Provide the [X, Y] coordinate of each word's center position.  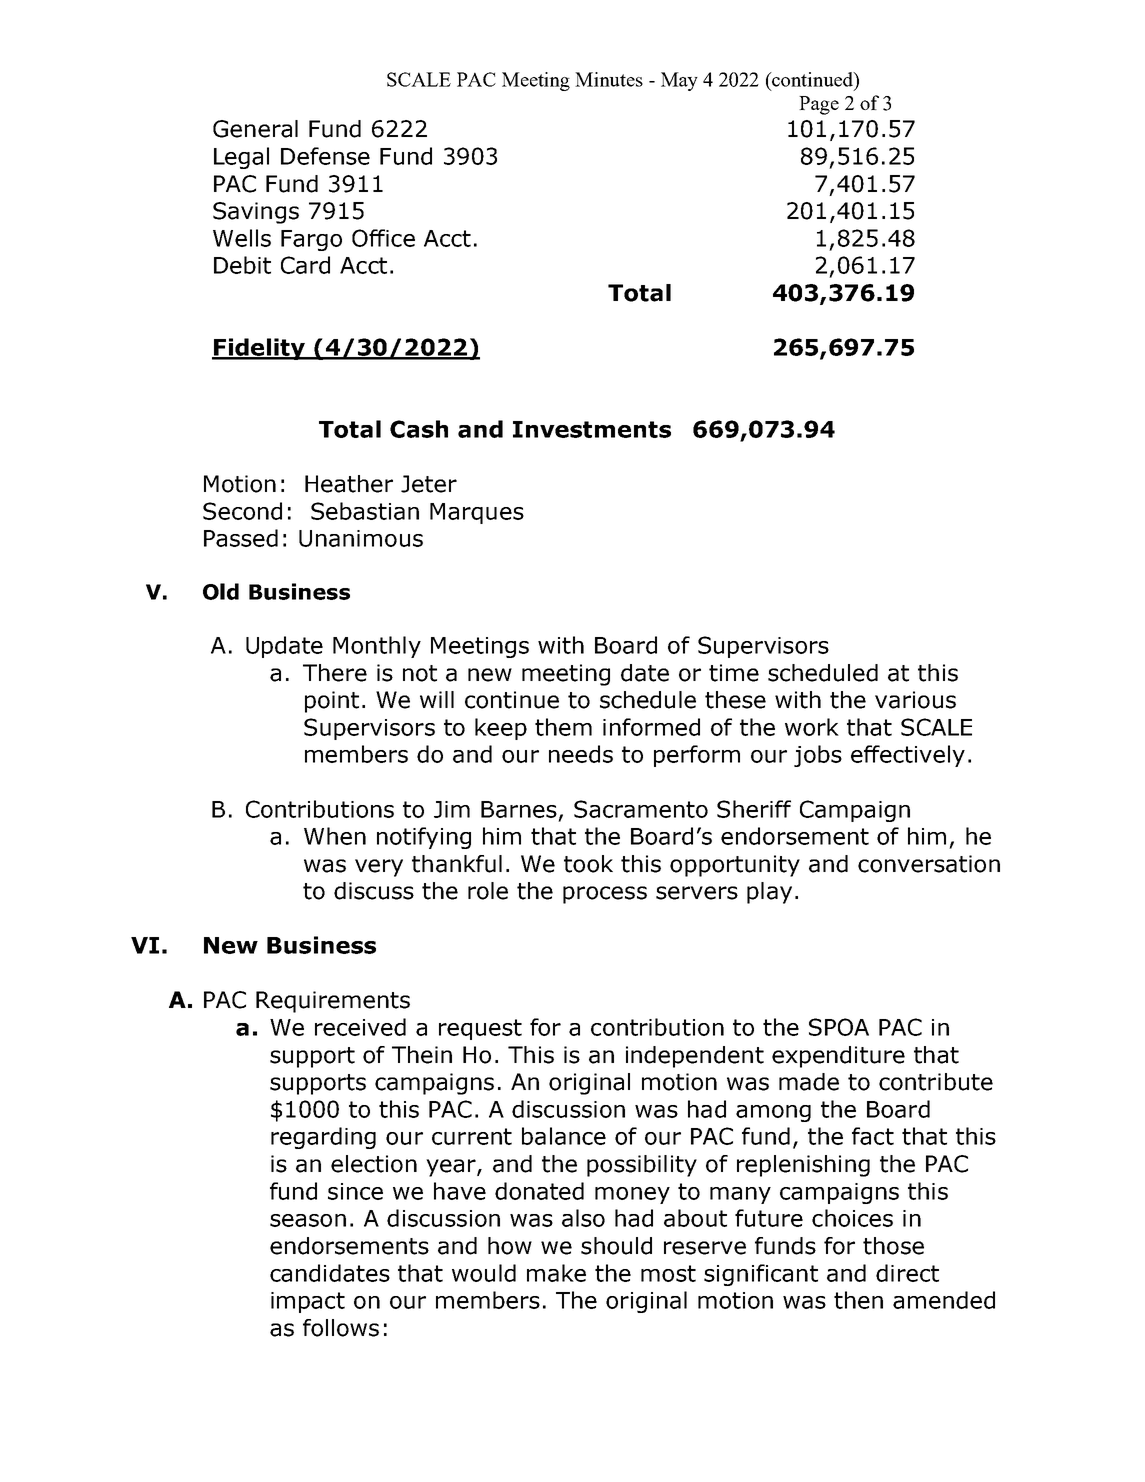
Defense [325, 156]
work [812, 727]
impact [308, 1302]
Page [819, 105]
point [332, 702]
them [563, 727]
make [556, 1273]
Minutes [609, 79]
